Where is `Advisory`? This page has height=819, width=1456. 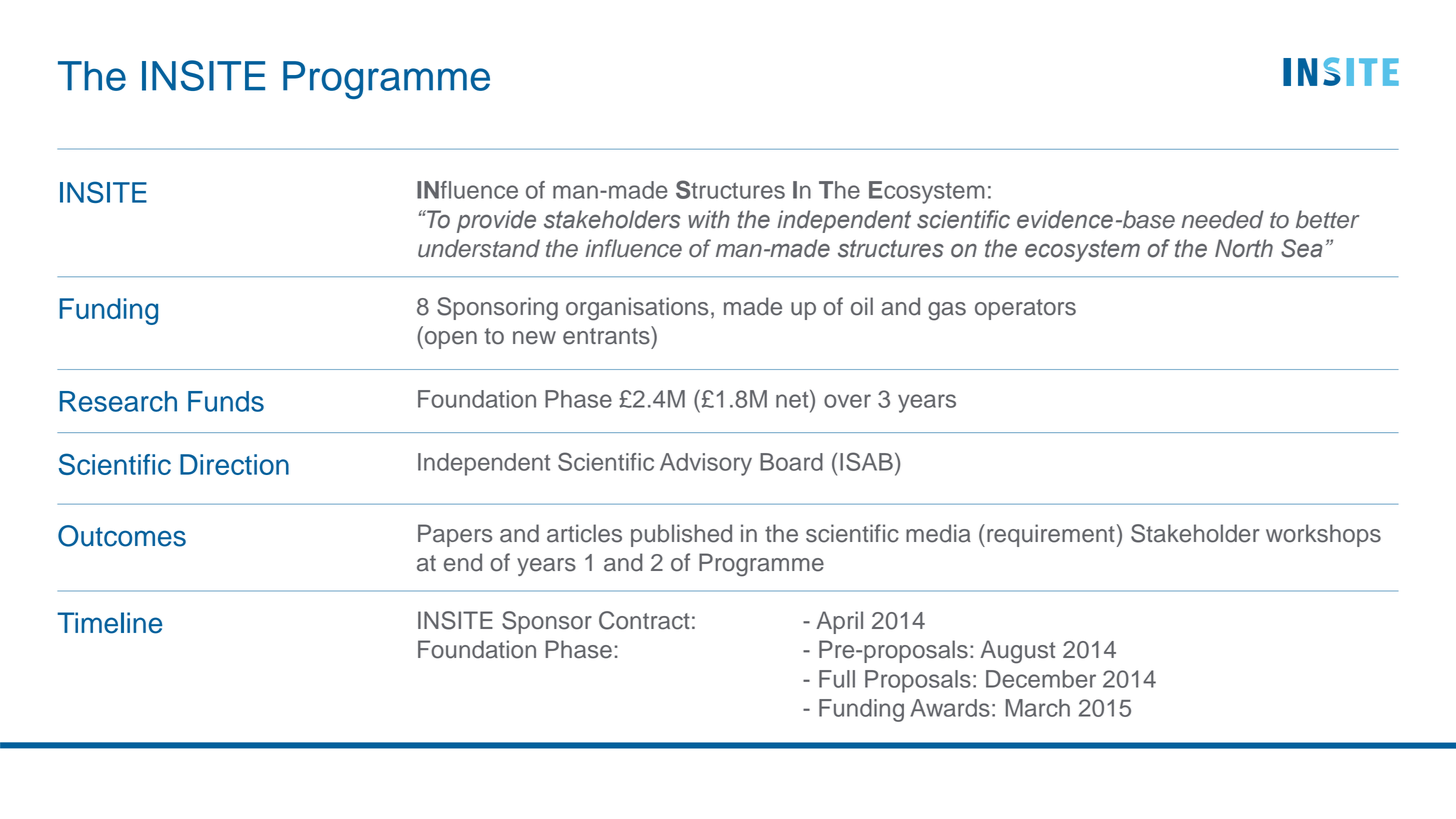 Advisory is located at coordinates (706, 464).
